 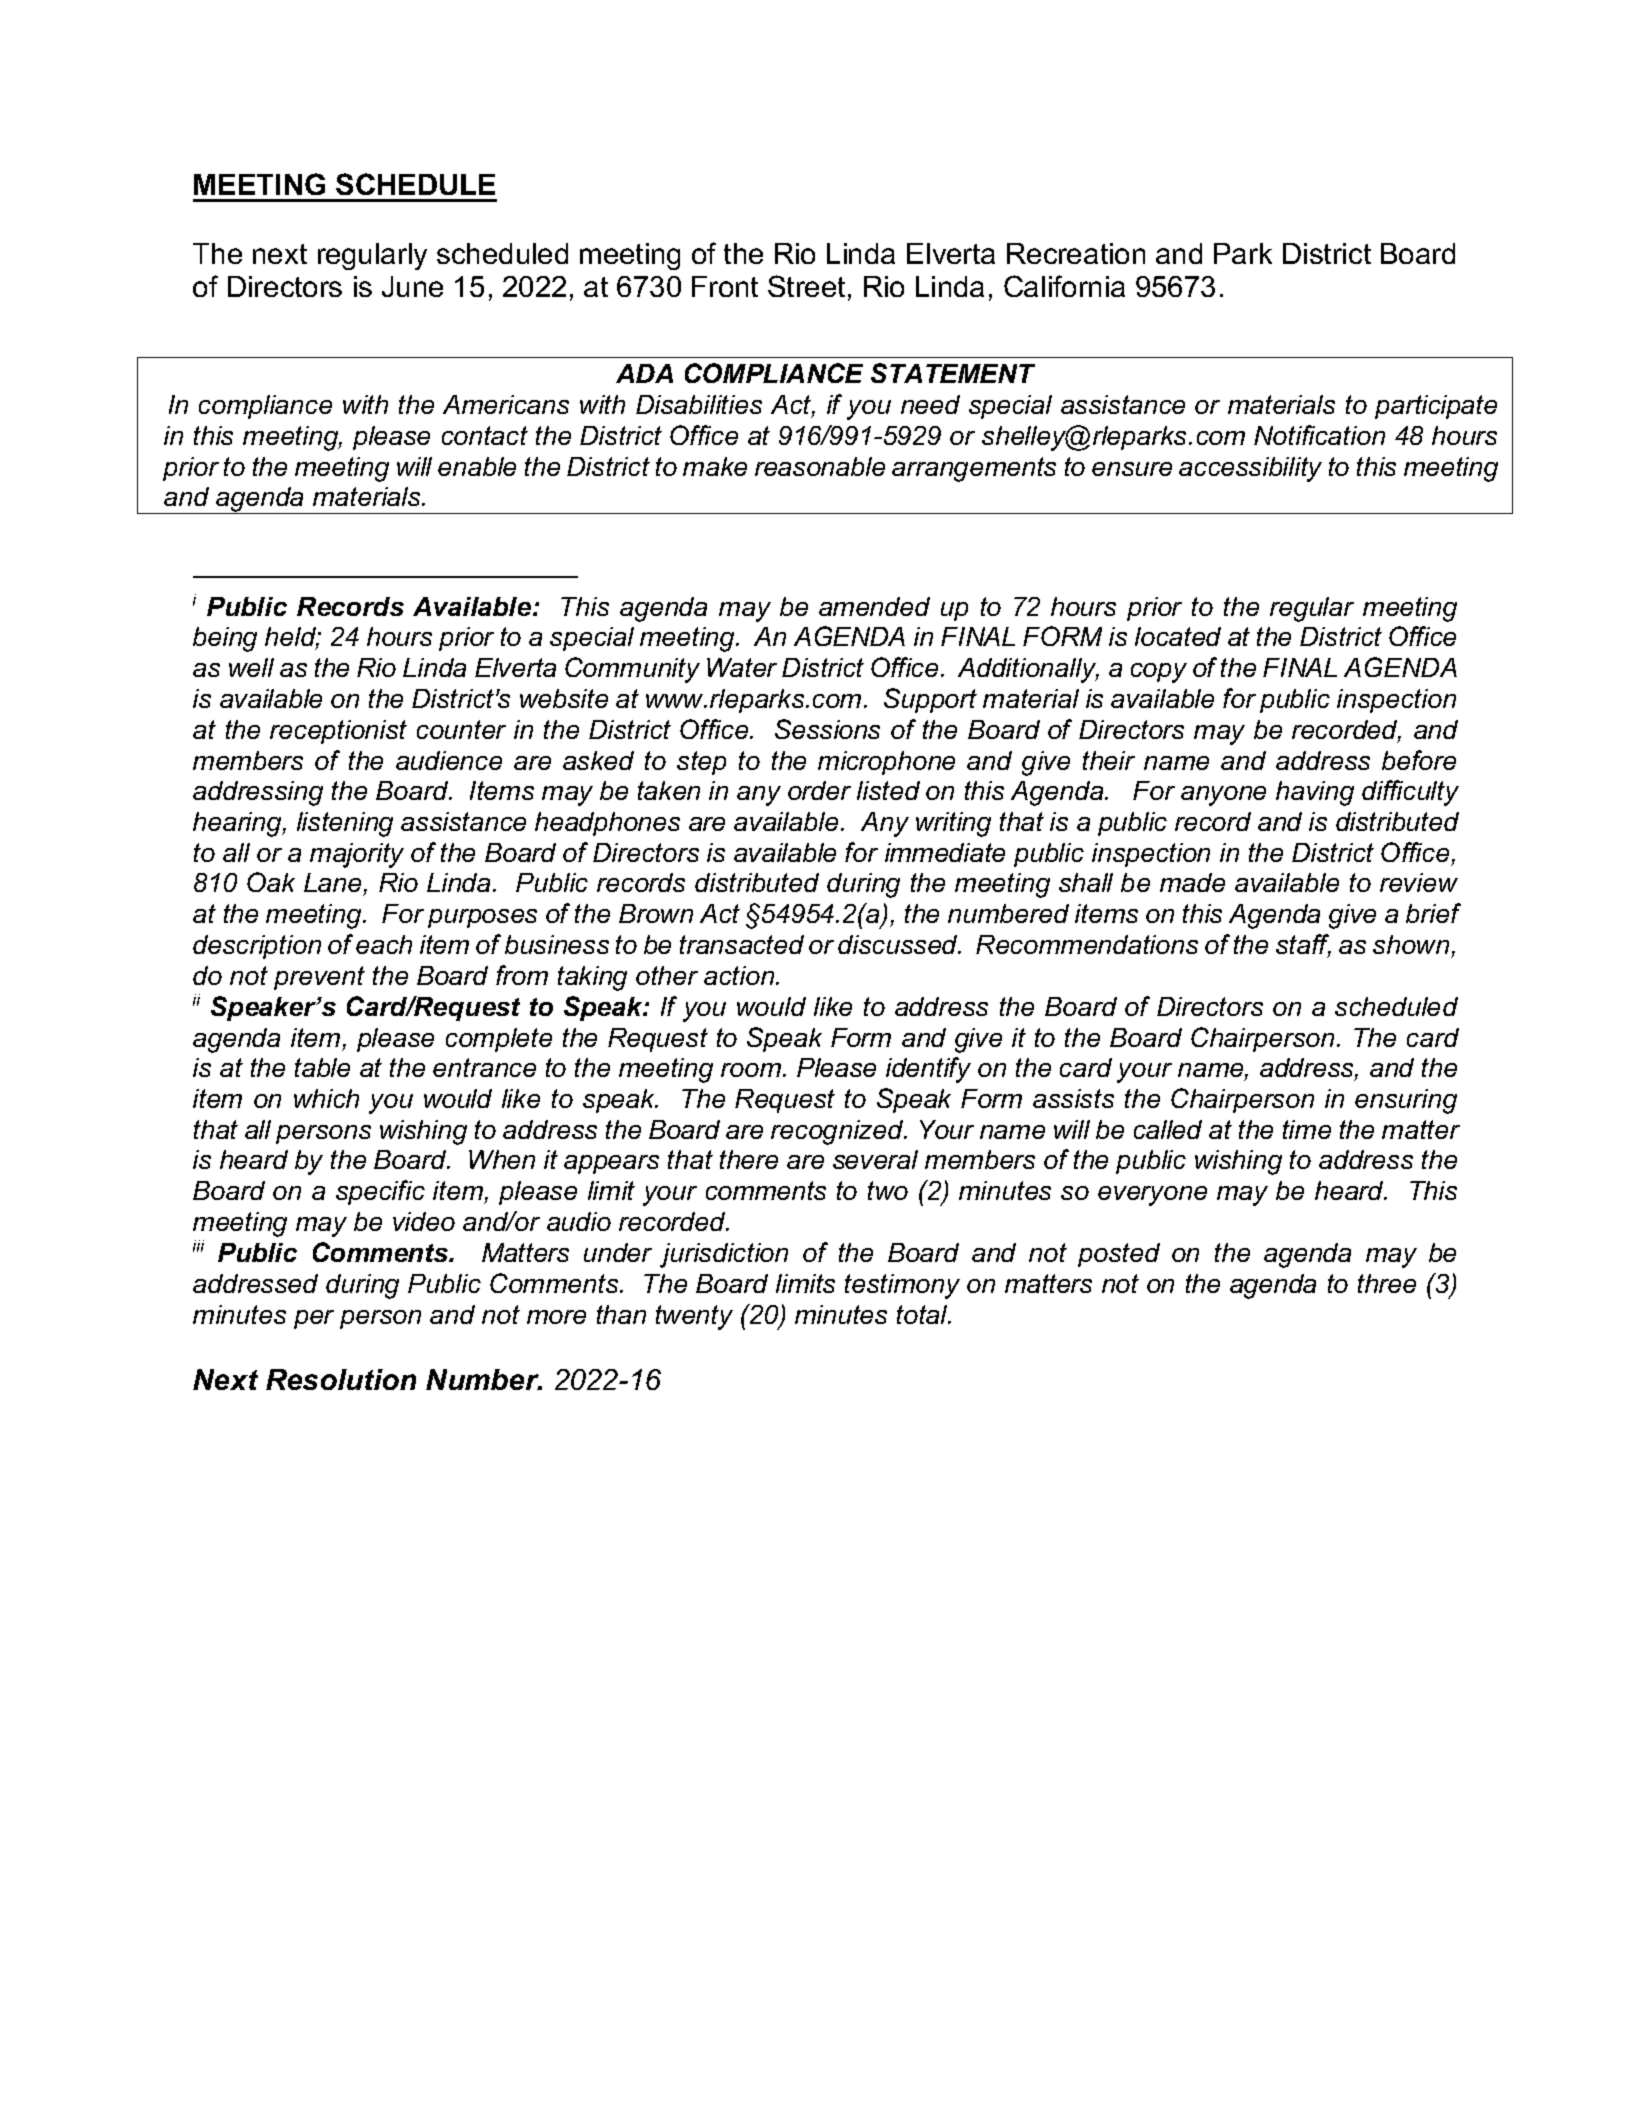 What do you see at coordinates (923, 1314) in the document?
I see `total` at bounding box center [923, 1314].
